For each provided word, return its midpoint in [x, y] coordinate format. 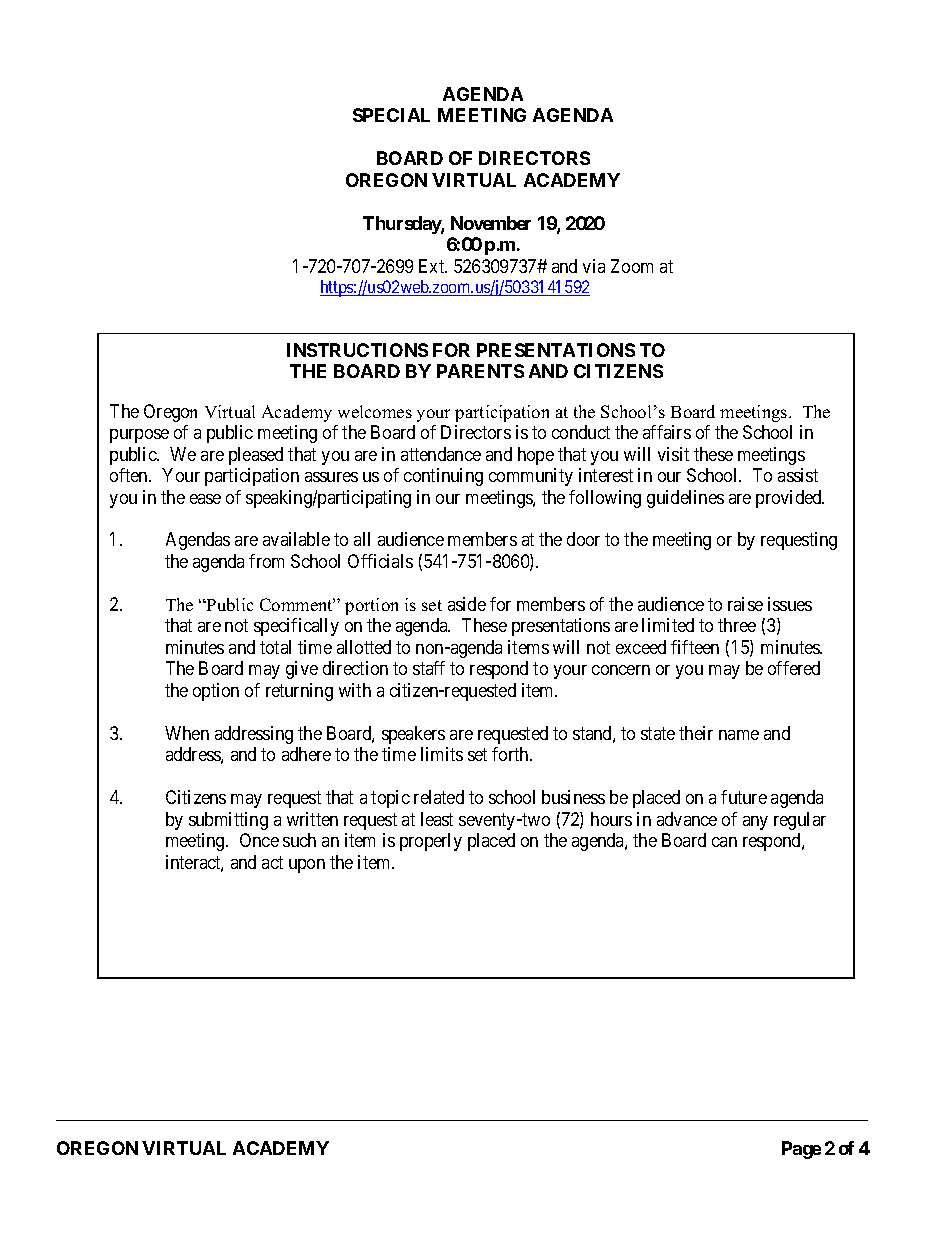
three [737, 625]
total [275, 647]
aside [467, 604]
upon [307, 866]
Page [801, 1150]
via [594, 266]
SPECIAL [391, 115]
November [491, 223]
